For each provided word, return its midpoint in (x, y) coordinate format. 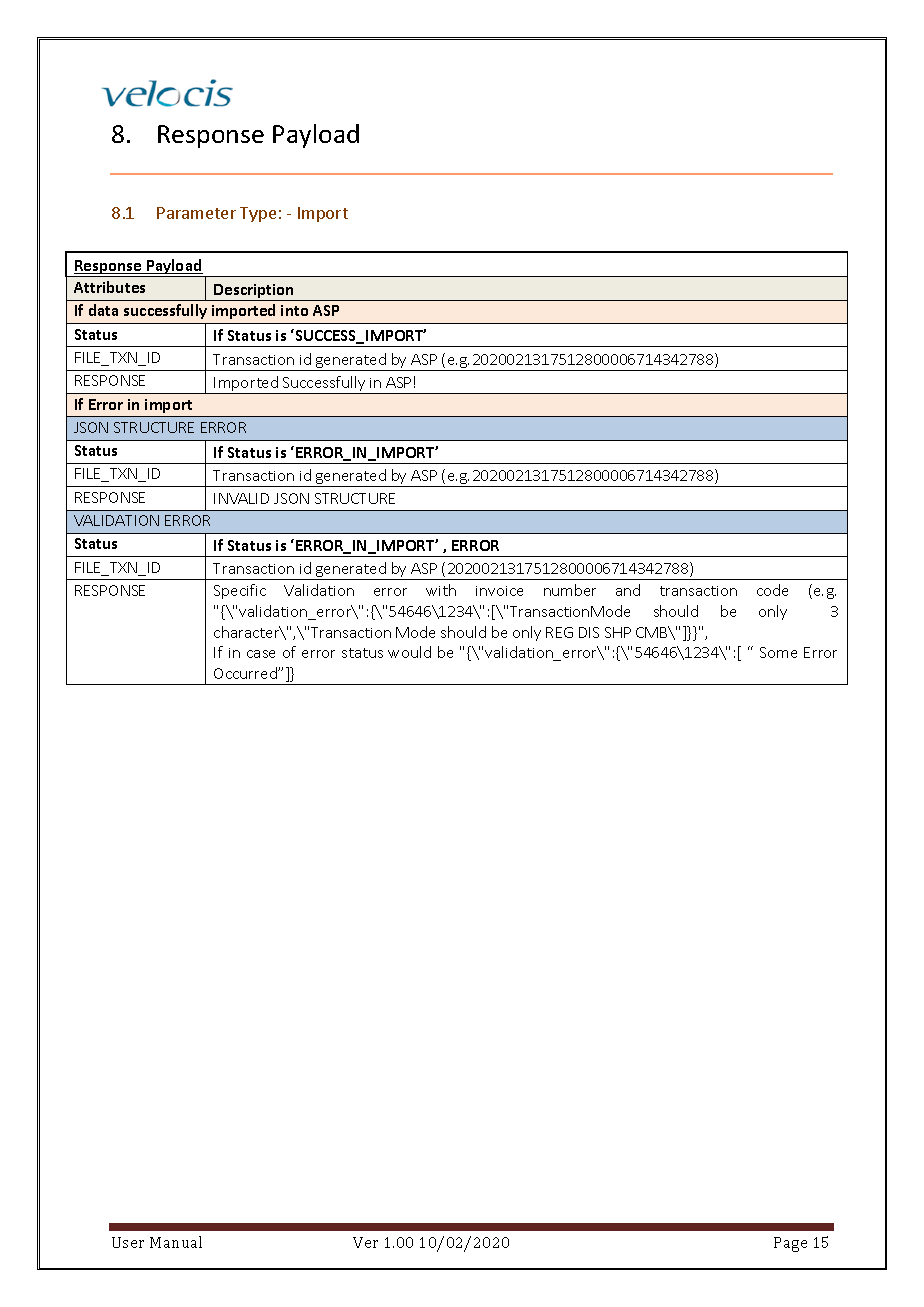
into (294, 310)
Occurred (246, 673)
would (409, 652)
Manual (176, 1242)
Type (258, 214)
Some (778, 652)
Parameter (196, 213)
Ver (365, 1242)
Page (790, 1244)
